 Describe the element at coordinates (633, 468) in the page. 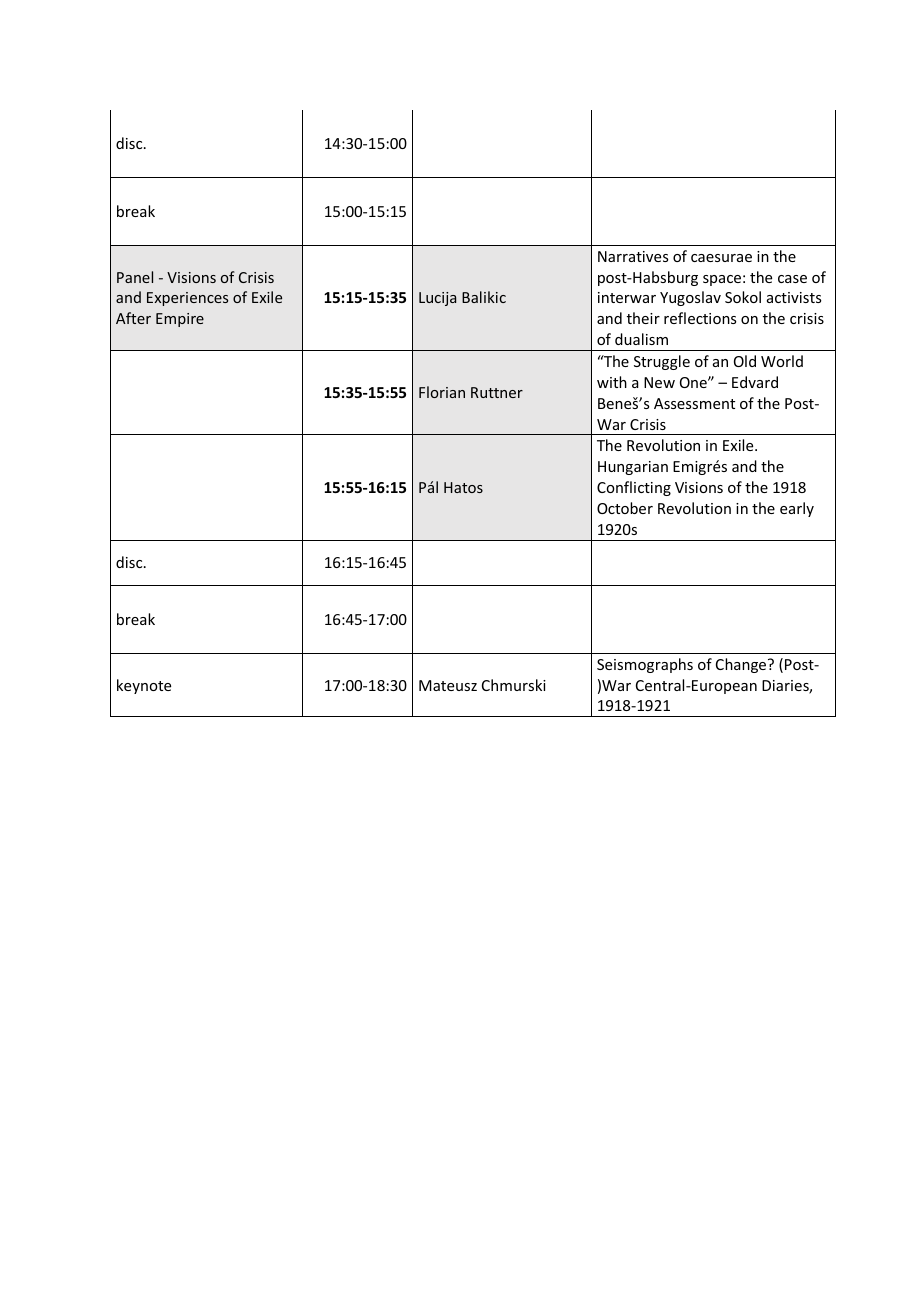

I see `Hungarian` at that location.
